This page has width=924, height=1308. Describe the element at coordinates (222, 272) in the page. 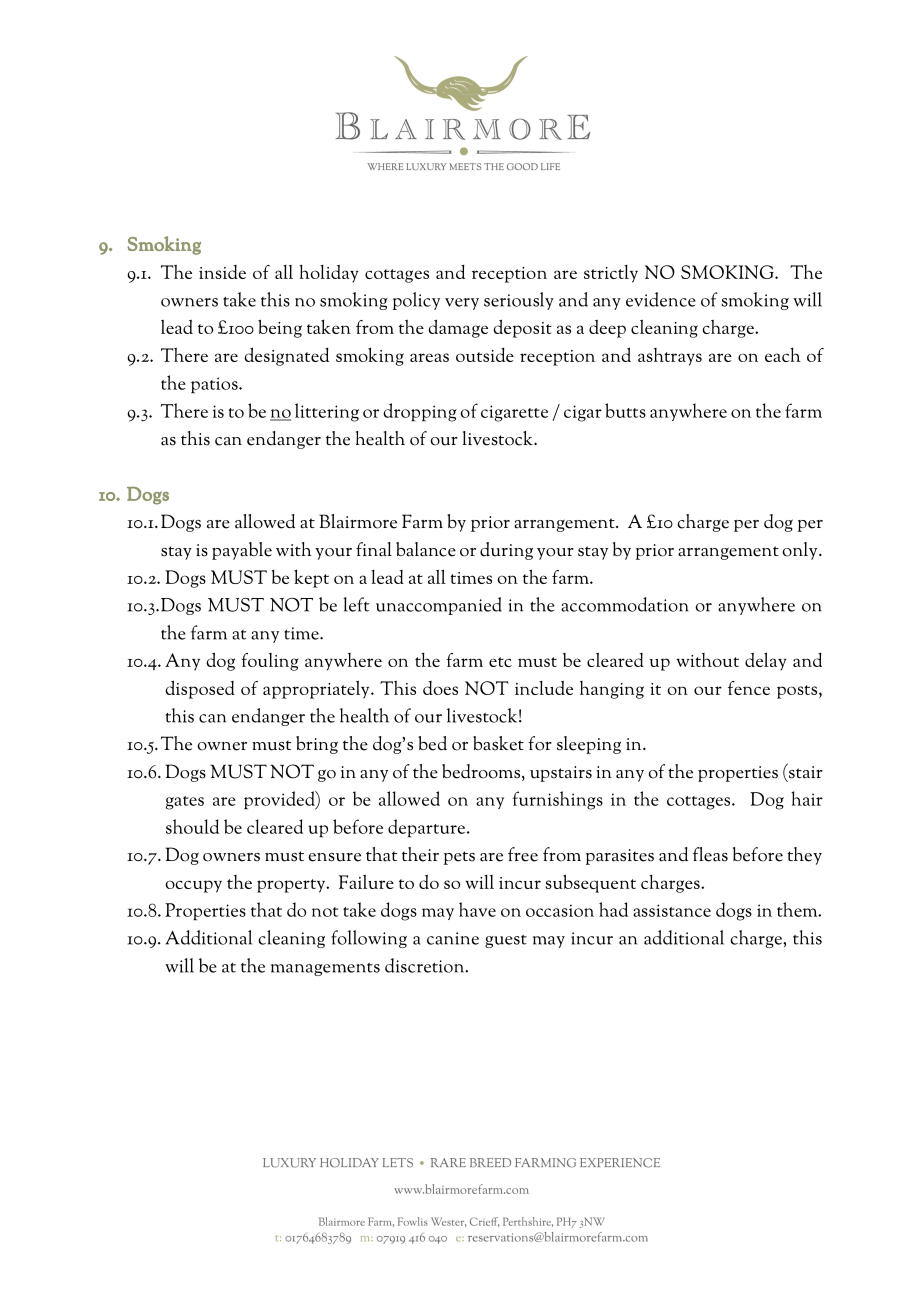

I see `inside` at that location.
